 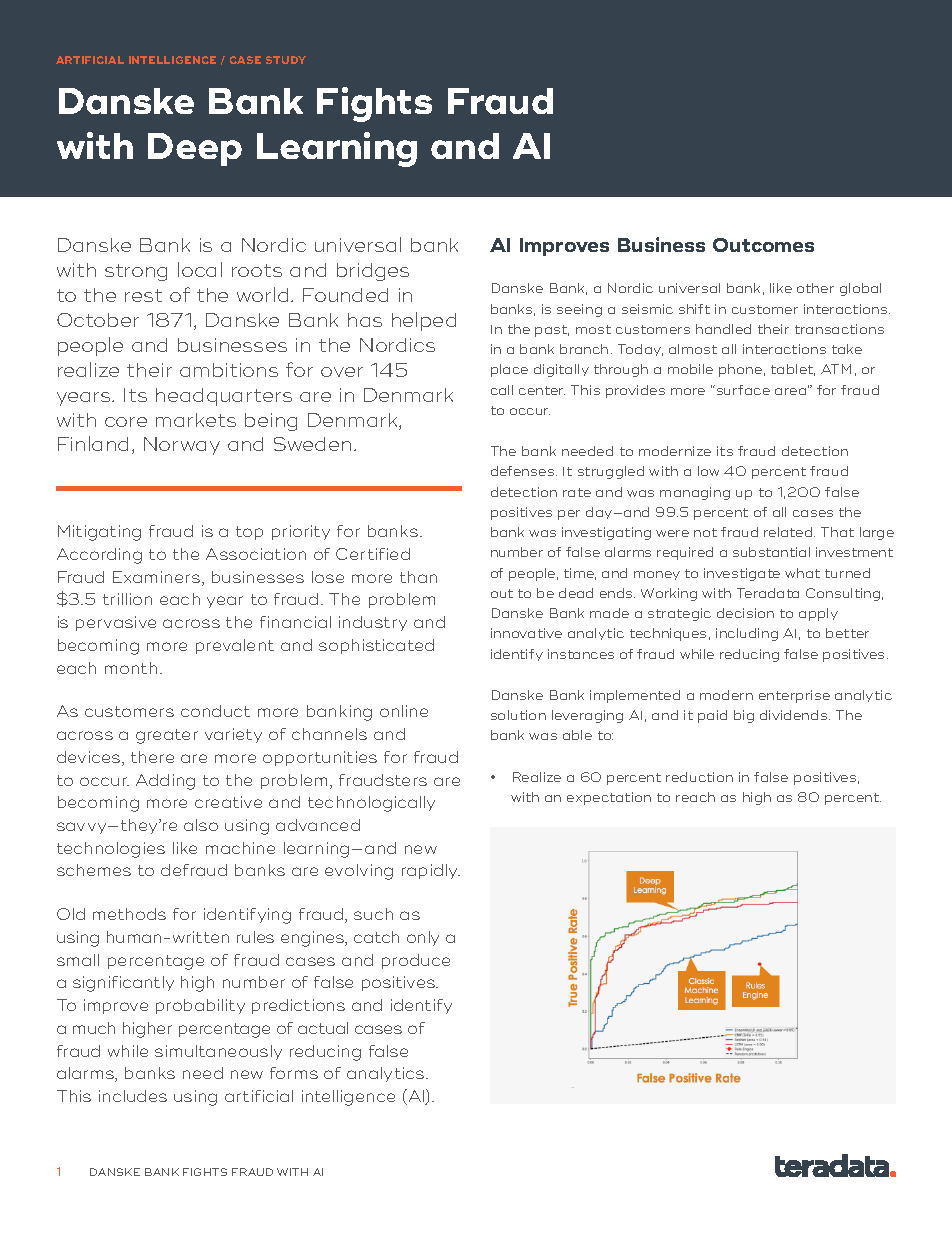 I want to click on Examiners, so click(x=156, y=577).
